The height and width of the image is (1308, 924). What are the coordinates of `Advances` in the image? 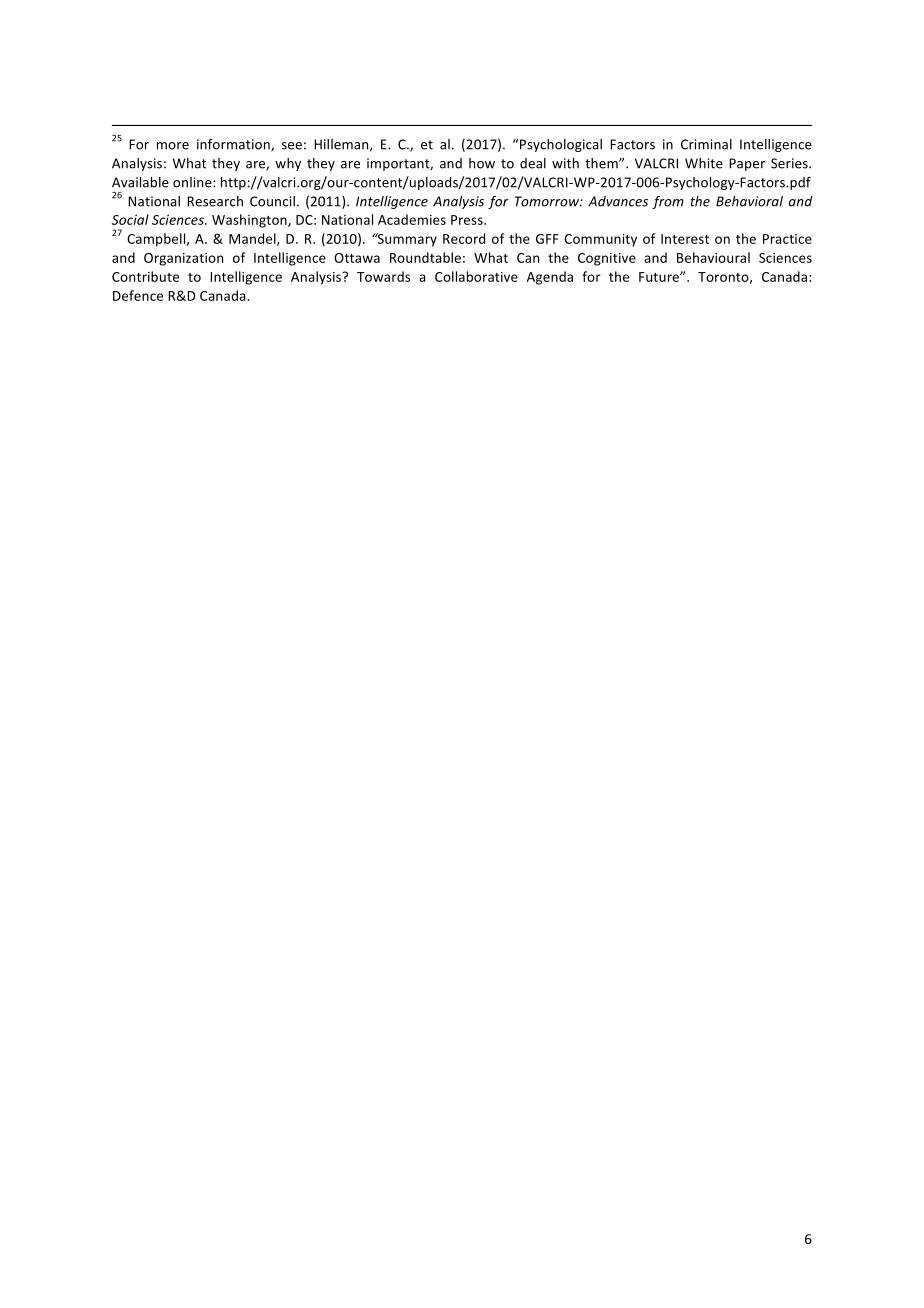 It's located at (618, 201).
